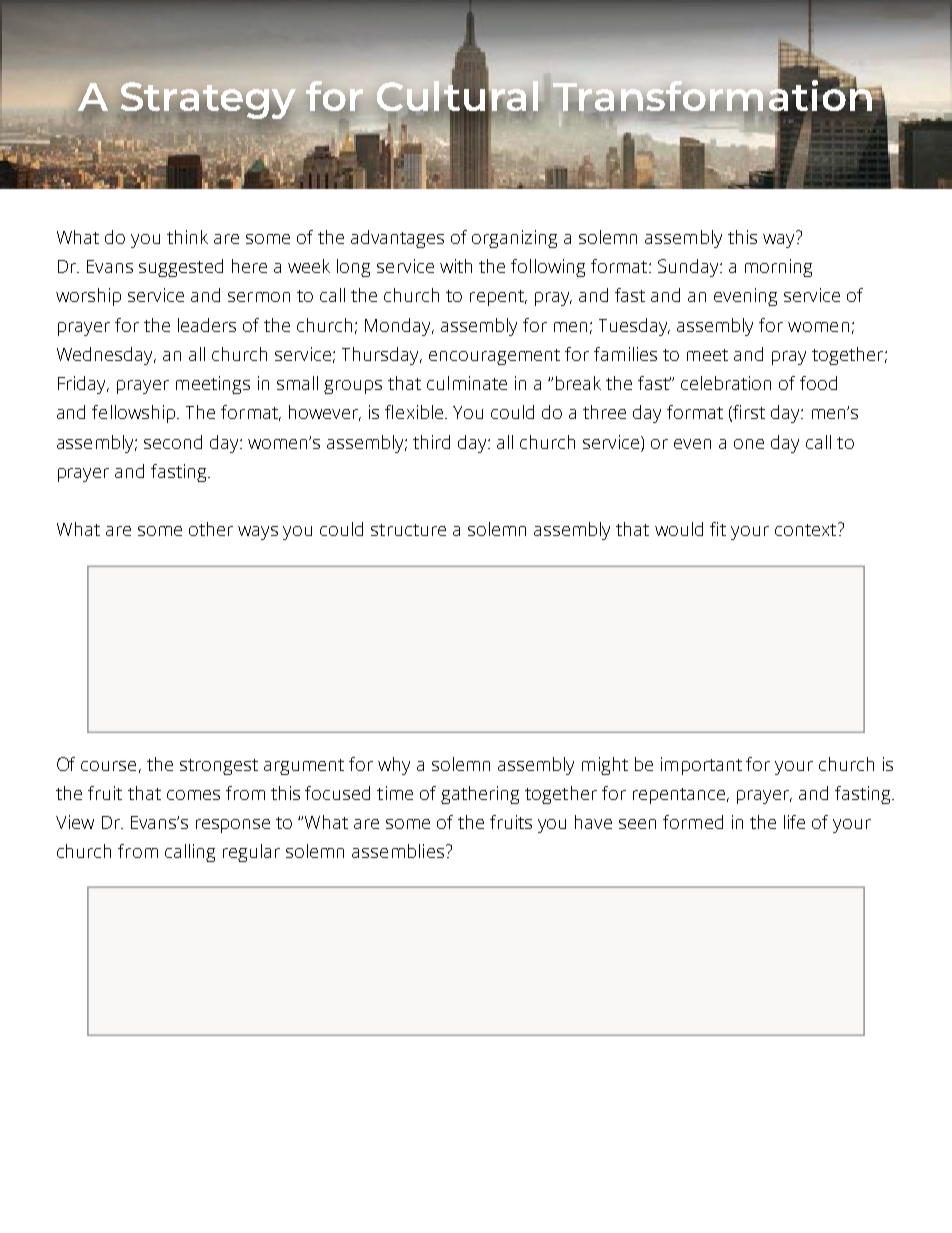 This screenshot has width=952, height=1233. Describe the element at coordinates (233, 826) in the screenshot. I see `response` at that location.
